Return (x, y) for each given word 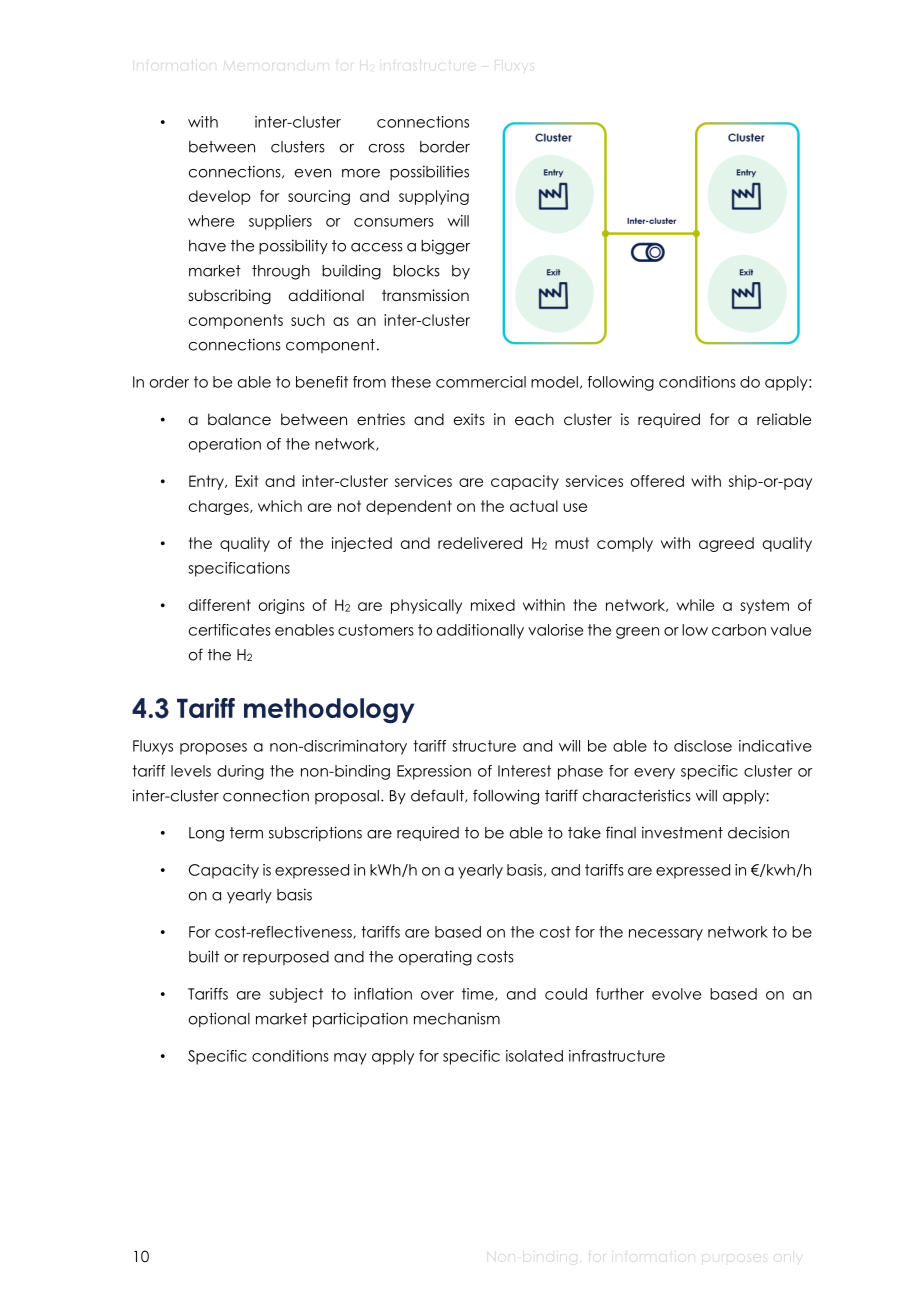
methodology (329, 711)
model (554, 382)
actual (534, 506)
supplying (434, 197)
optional (219, 1020)
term (246, 833)
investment (682, 832)
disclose (703, 746)
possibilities (429, 172)
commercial (481, 382)
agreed (726, 544)
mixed (493, 605)
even (313, 173)
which (280, 506)
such (308, 320)
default (438, 796)
